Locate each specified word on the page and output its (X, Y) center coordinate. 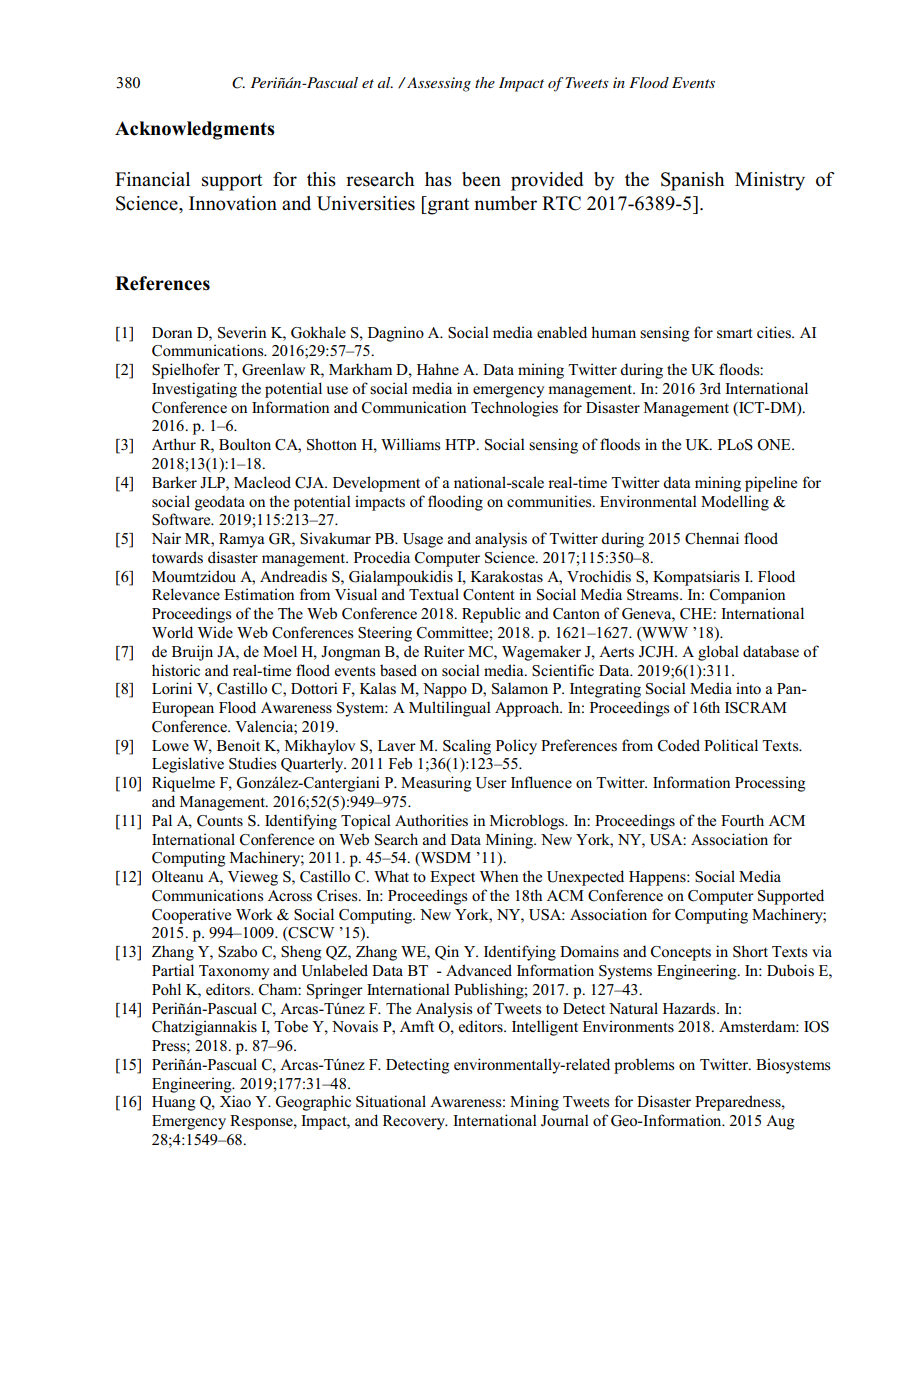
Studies (252, 763)
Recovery (415, 1122)
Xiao (235, 1101)
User (491, 783)
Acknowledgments (195, 130)
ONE (775, 445)
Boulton (245, 444)
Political (731, 745)
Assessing (438, 84)
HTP (461, 444)
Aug (780, 1122)
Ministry (770, 181)
